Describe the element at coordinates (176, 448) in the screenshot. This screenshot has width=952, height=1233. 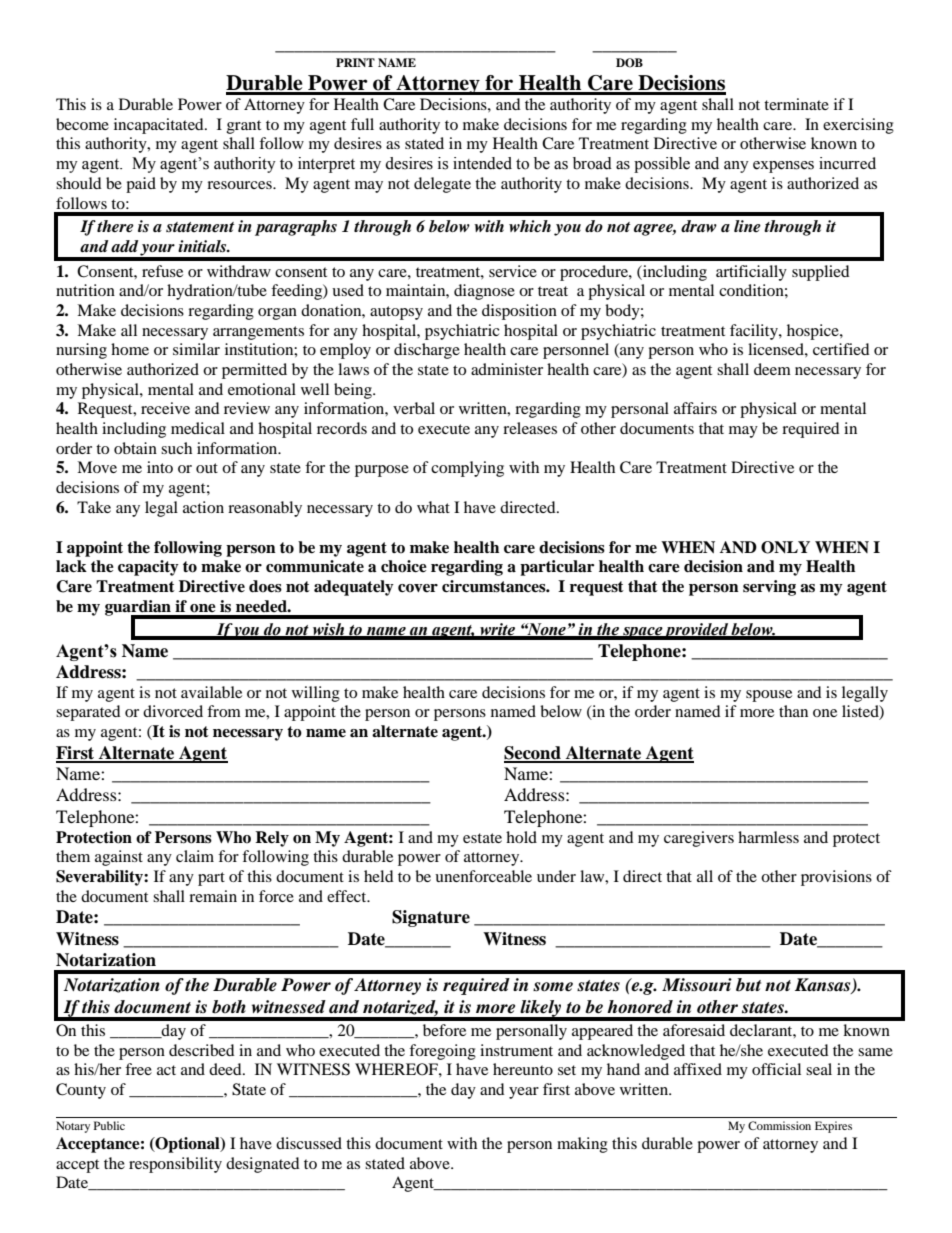
I see `such` at that location.
